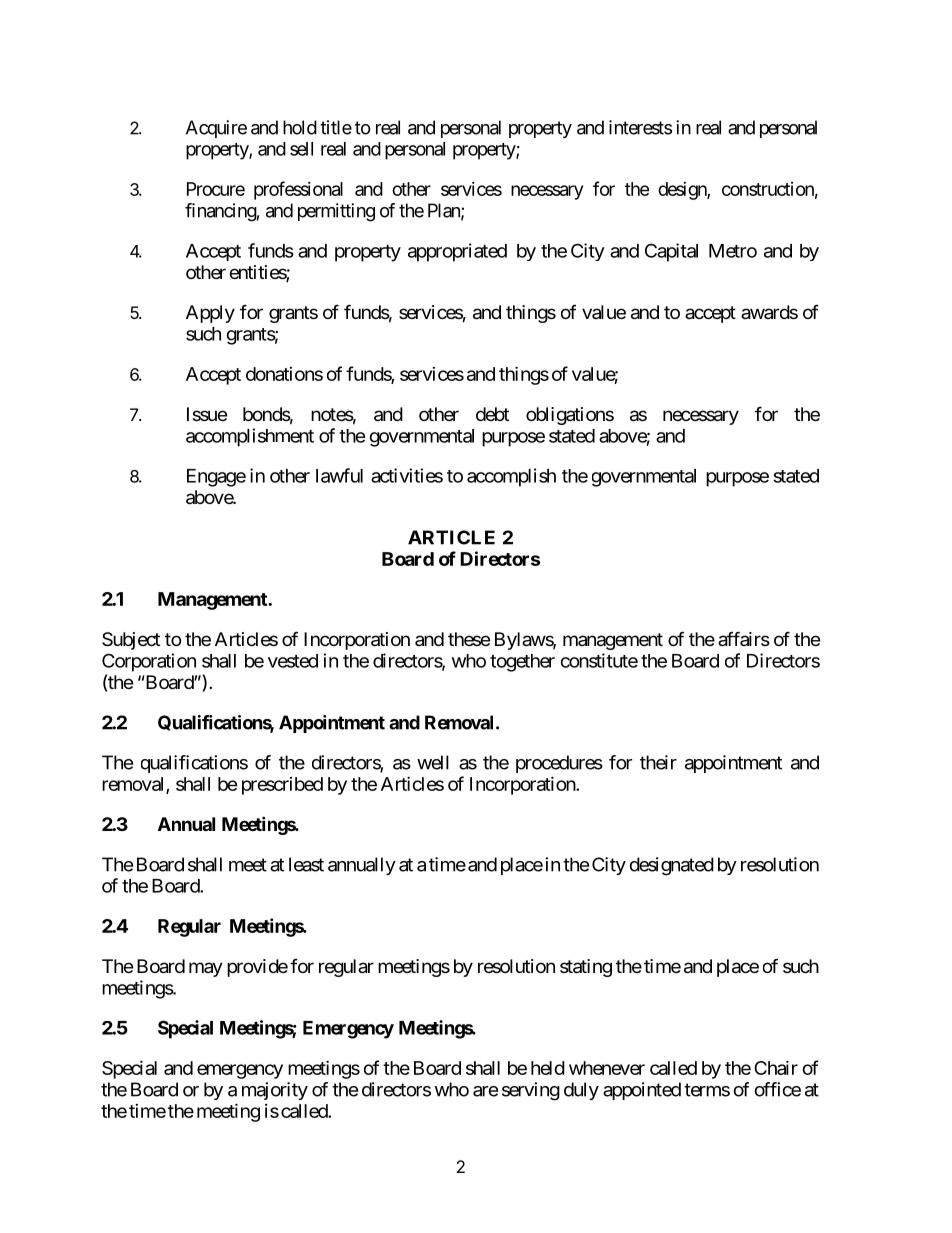 The image size is (952, 1233). What do you see at coordinates (586, 968) in the screenshot?
I see `stating` at bounding box center [586, 968].
